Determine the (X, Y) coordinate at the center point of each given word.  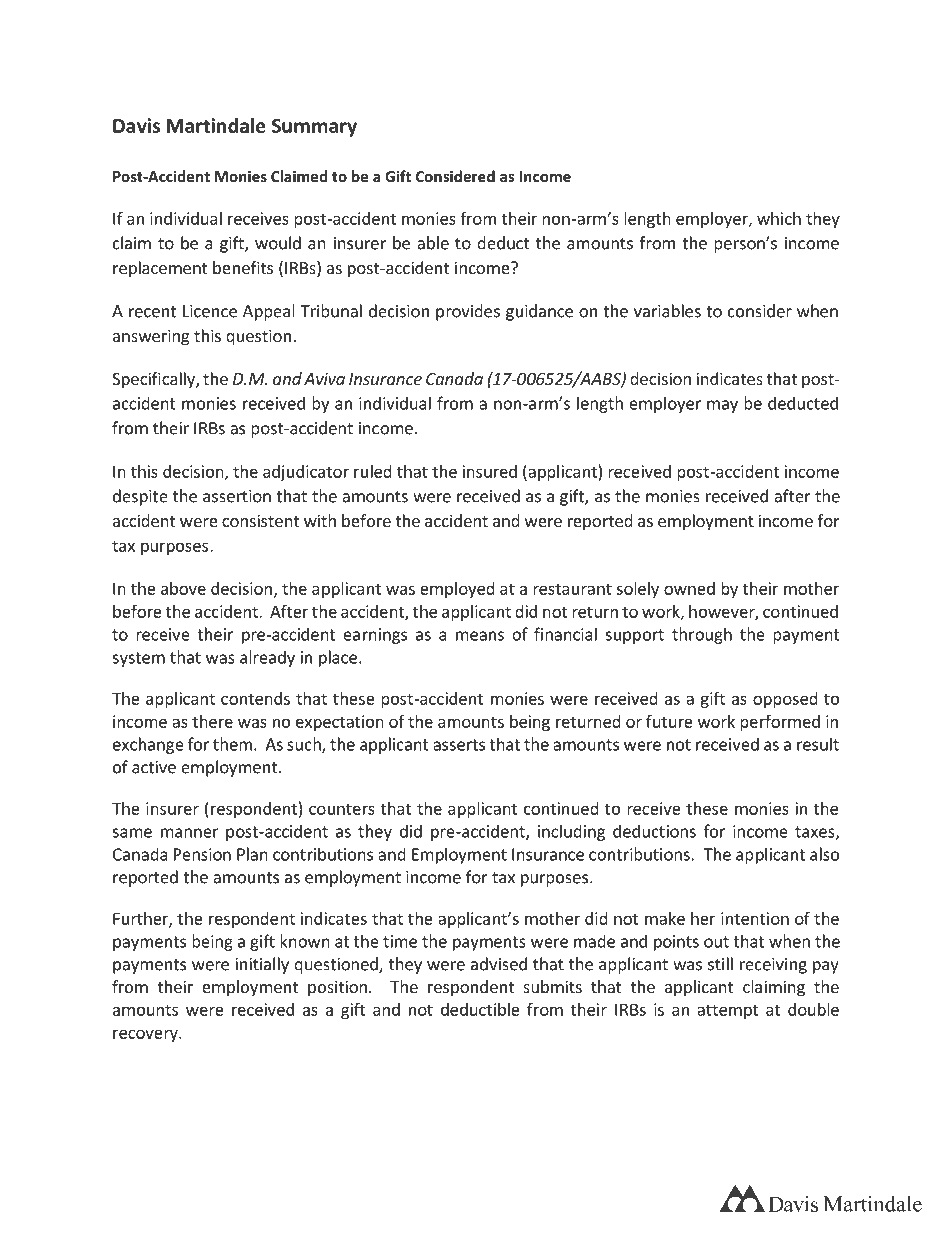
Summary (314, 128)
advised (499, 964)
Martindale (216, 125)
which (779, 218)
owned (689, 588)
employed (457, 590)
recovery (146, 1035)
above (183, 588)
